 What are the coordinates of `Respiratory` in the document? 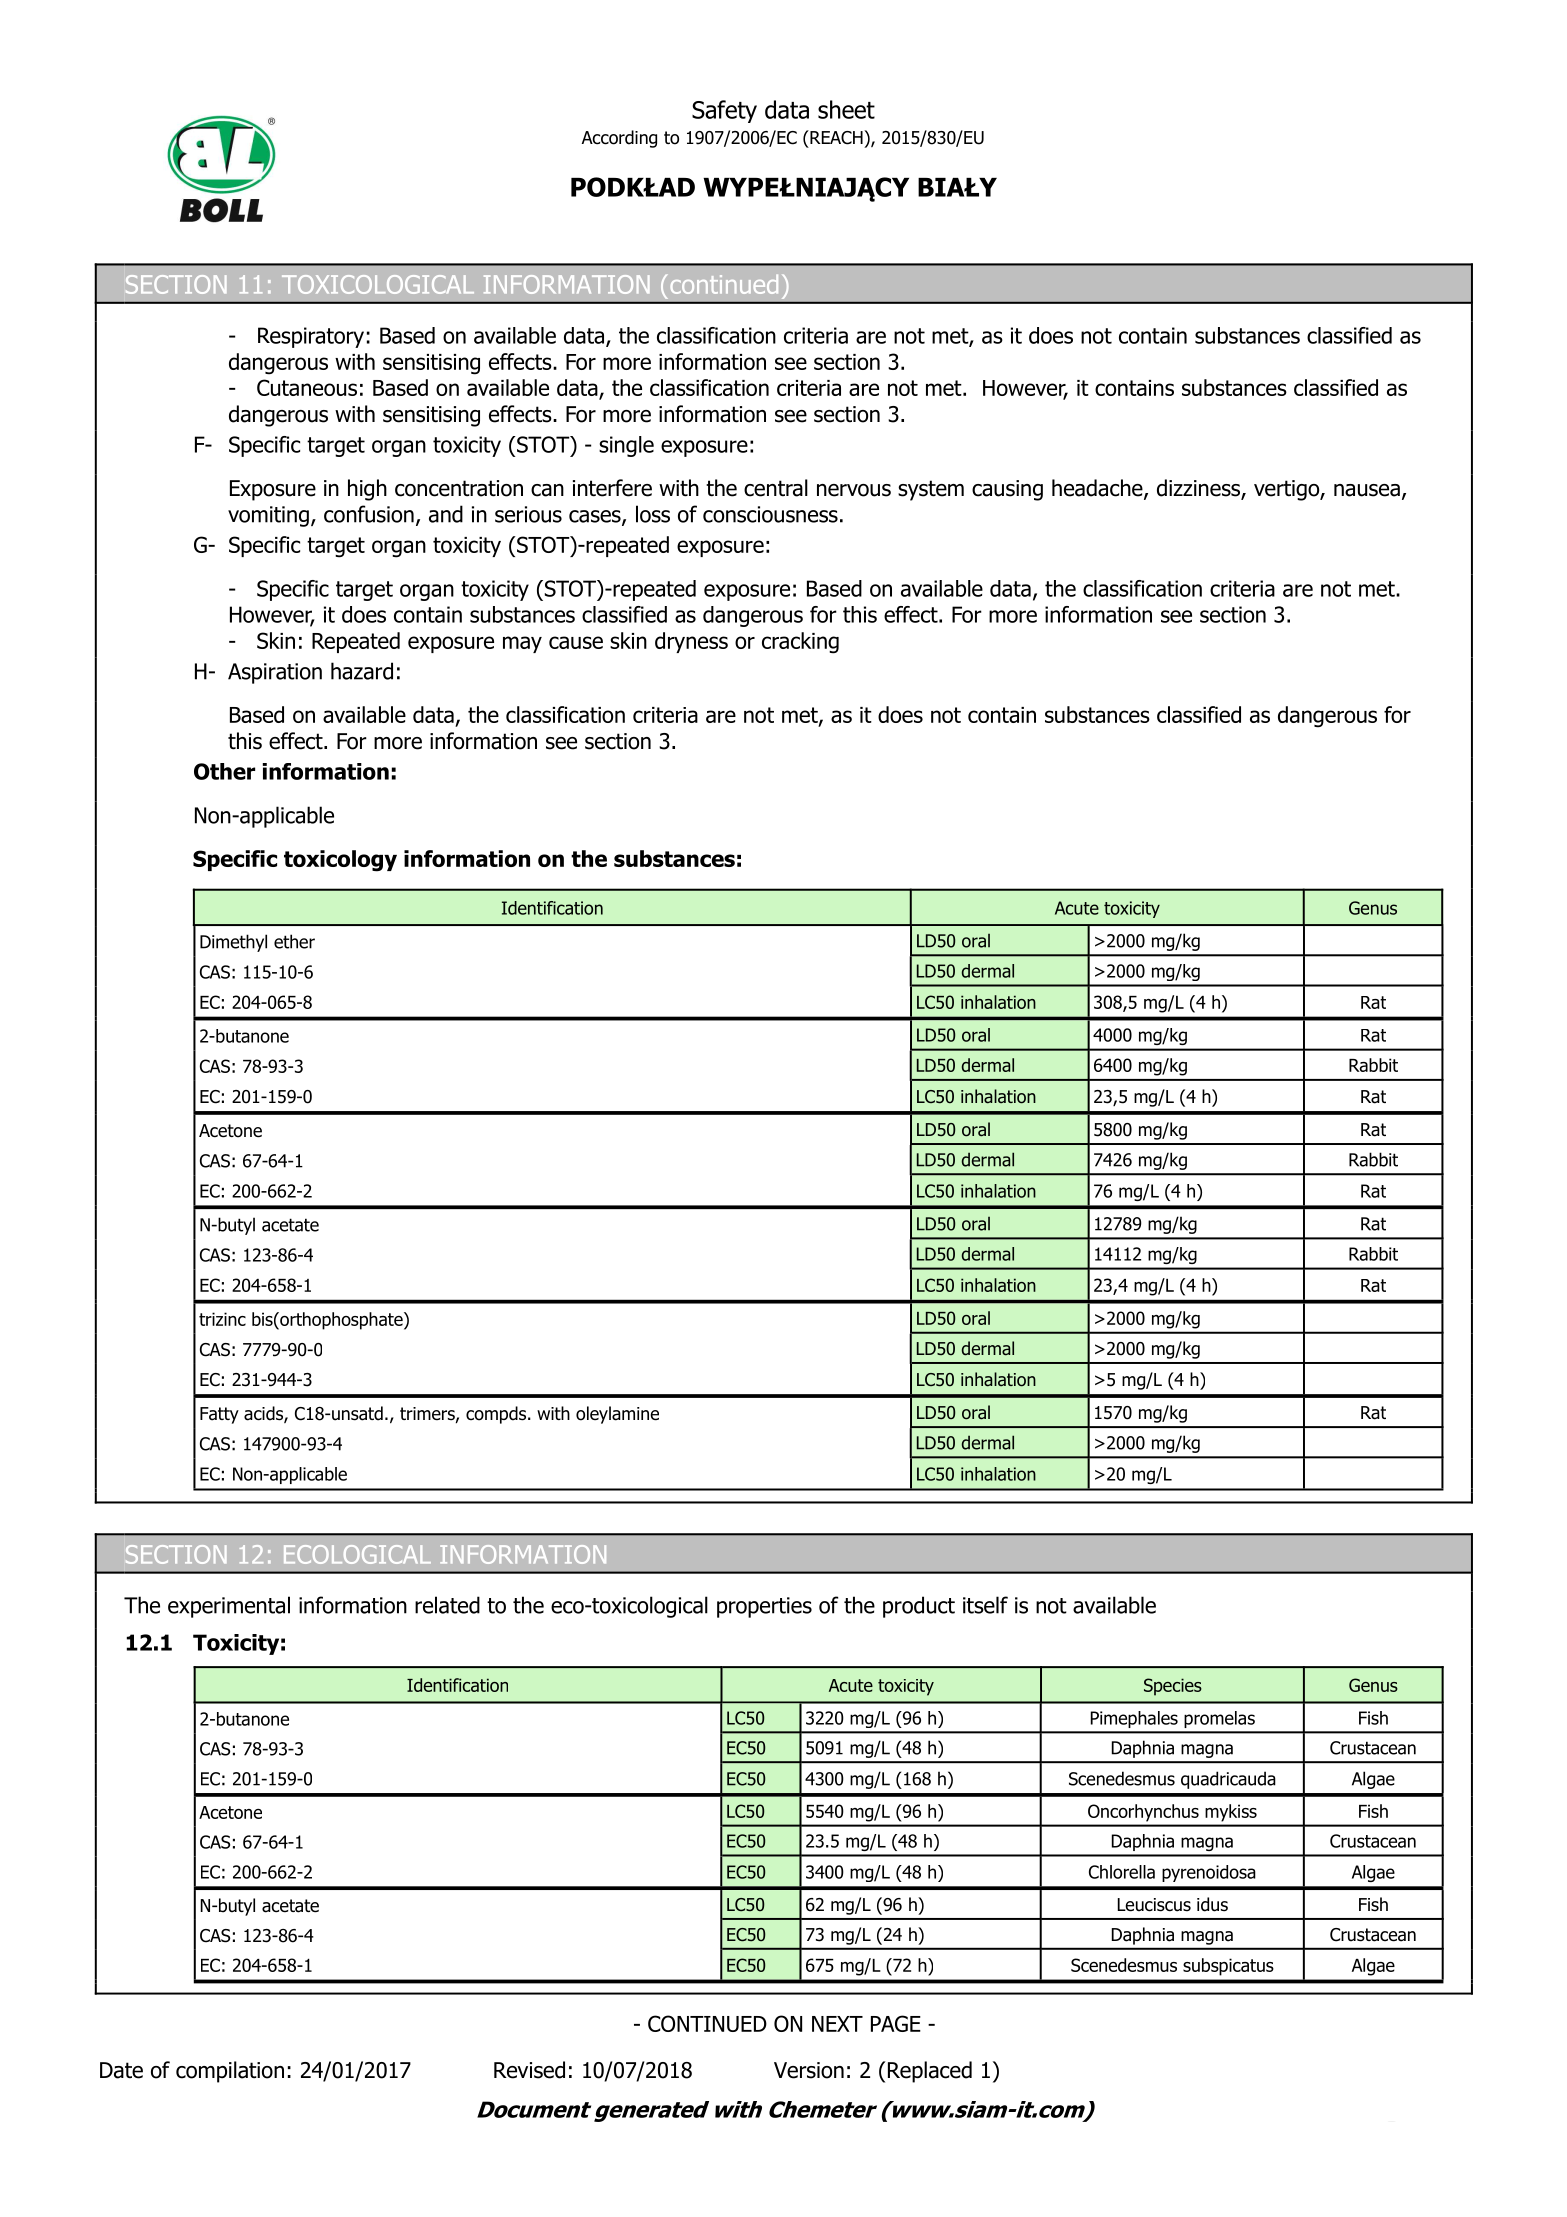 It's located at (311, 337).
